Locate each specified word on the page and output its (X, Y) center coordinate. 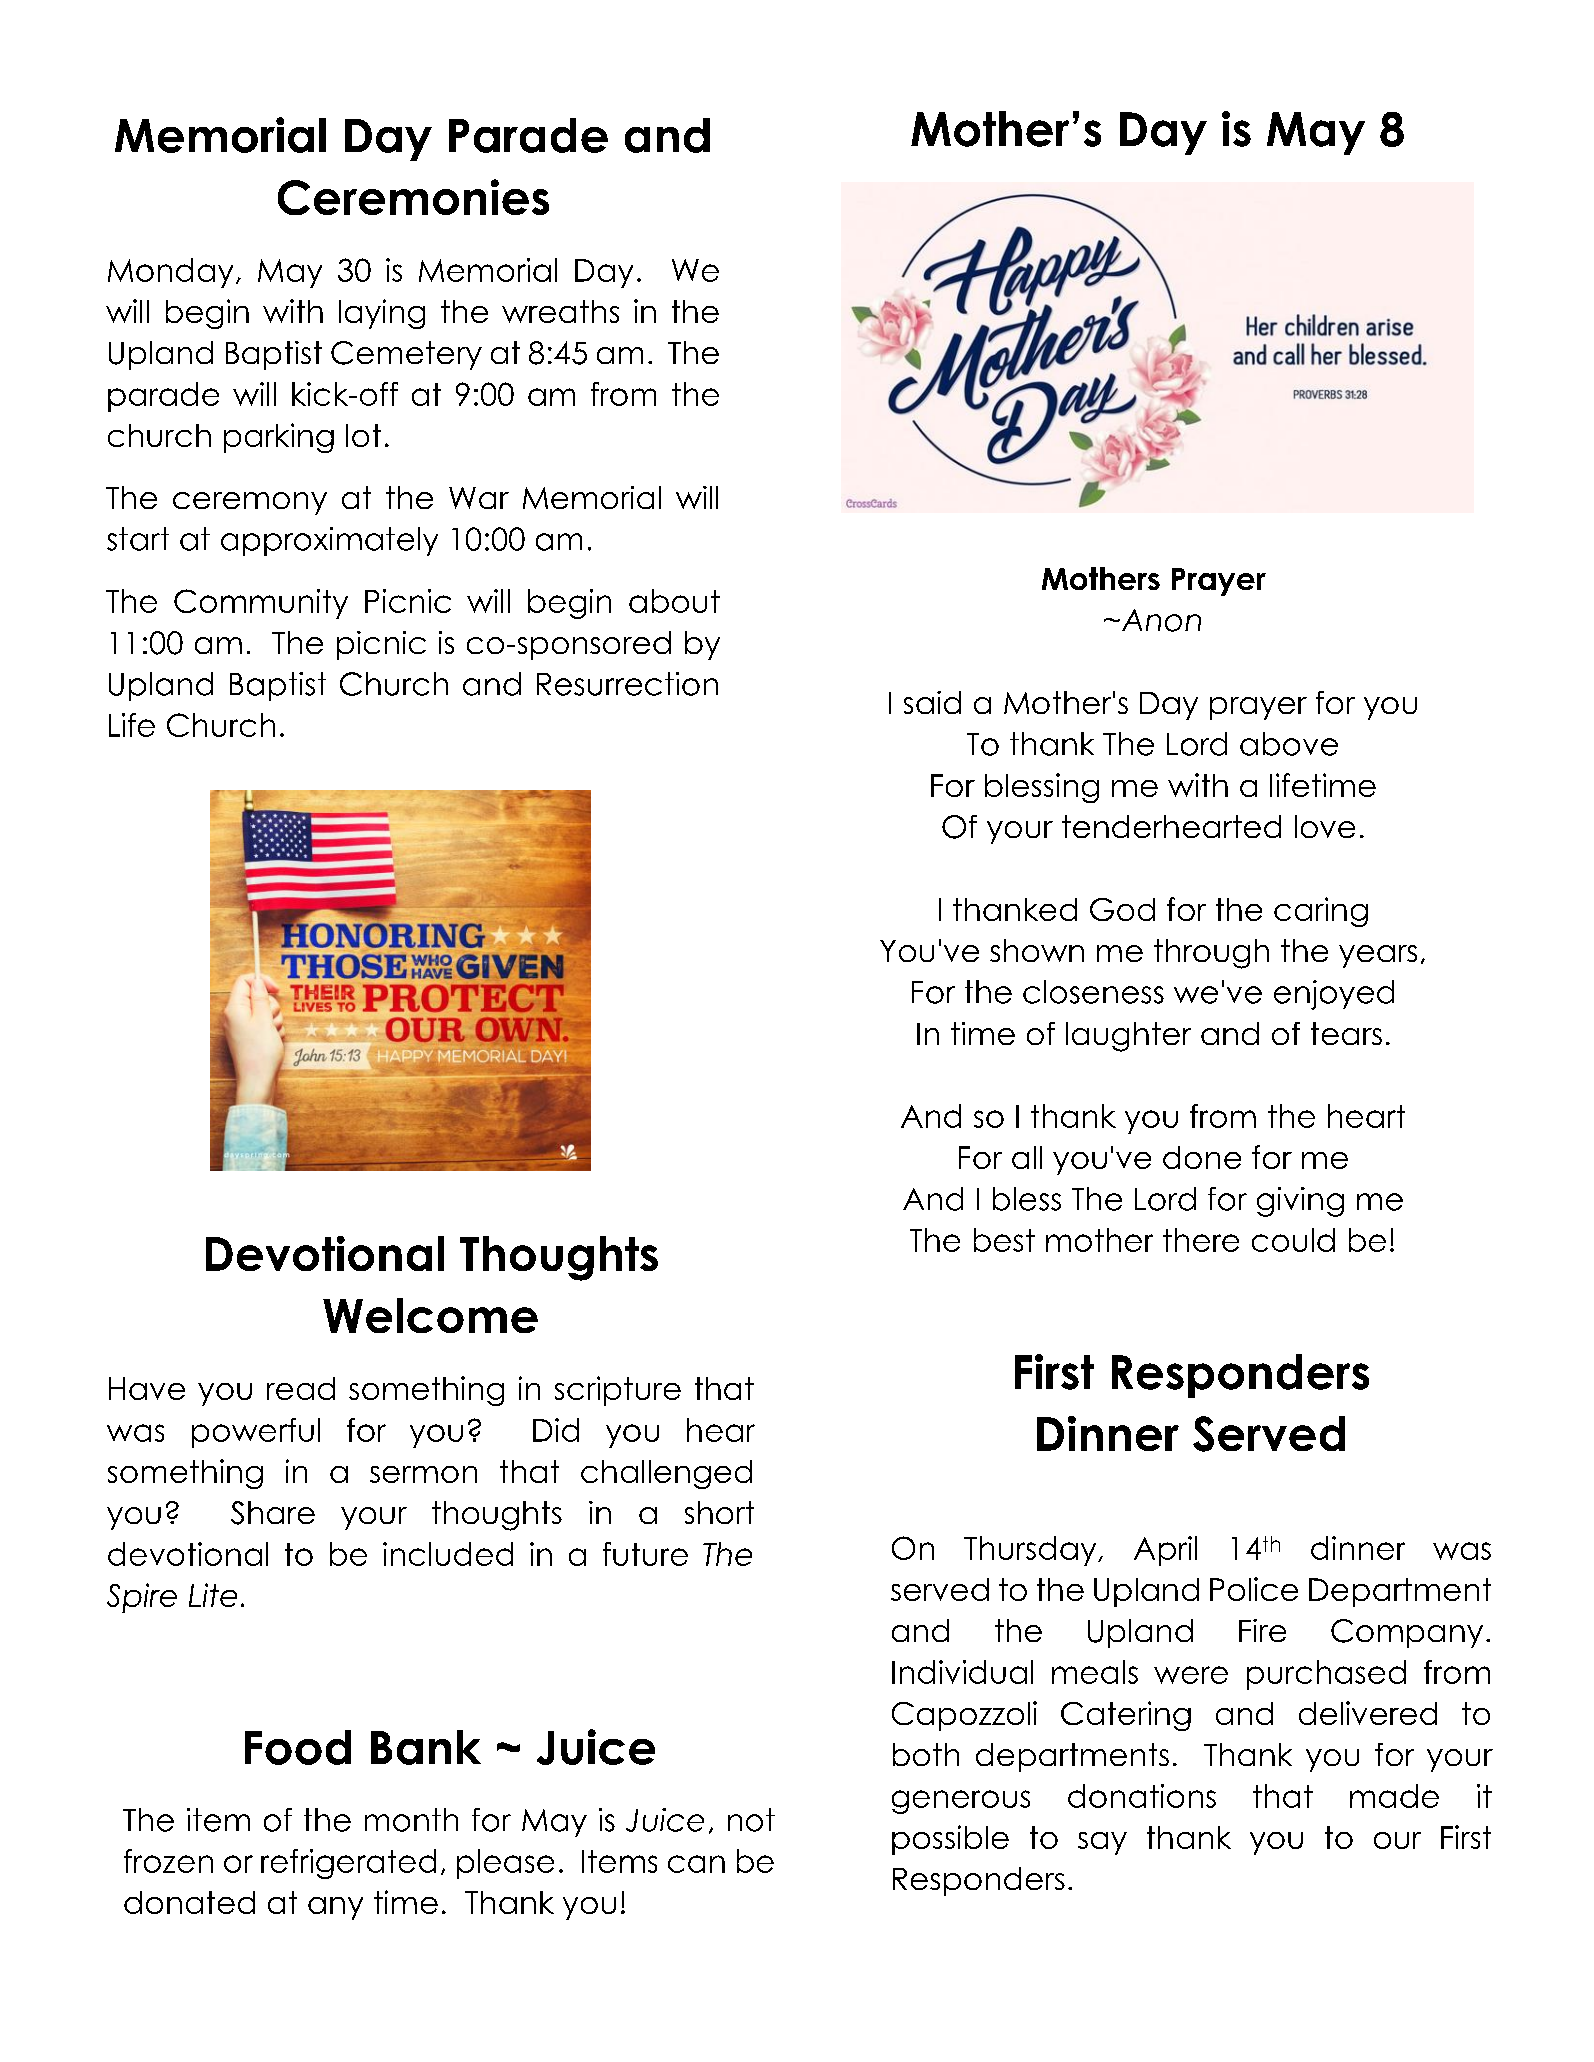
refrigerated (348, 1864)
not (751, 1820)
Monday (170, 273)
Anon (1160, 620)
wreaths (560, 311)
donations (1142, 1796)
